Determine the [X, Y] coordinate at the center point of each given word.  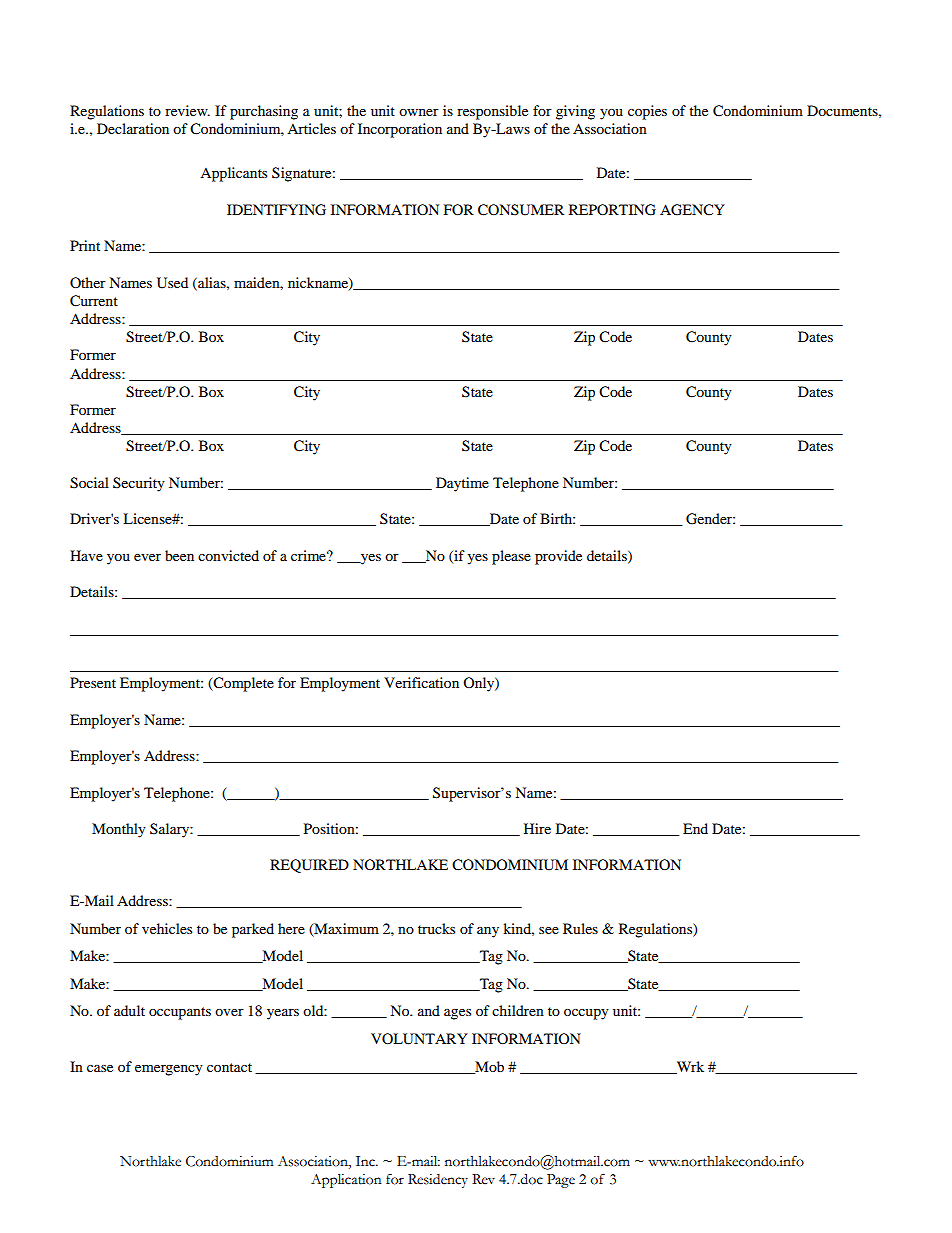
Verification [421, 682]
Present [93, 682]
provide [558, 557]
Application [346, 1181]
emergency [169, 1070]
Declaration [133, 128]
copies [647, 112]
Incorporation [400, 130]
